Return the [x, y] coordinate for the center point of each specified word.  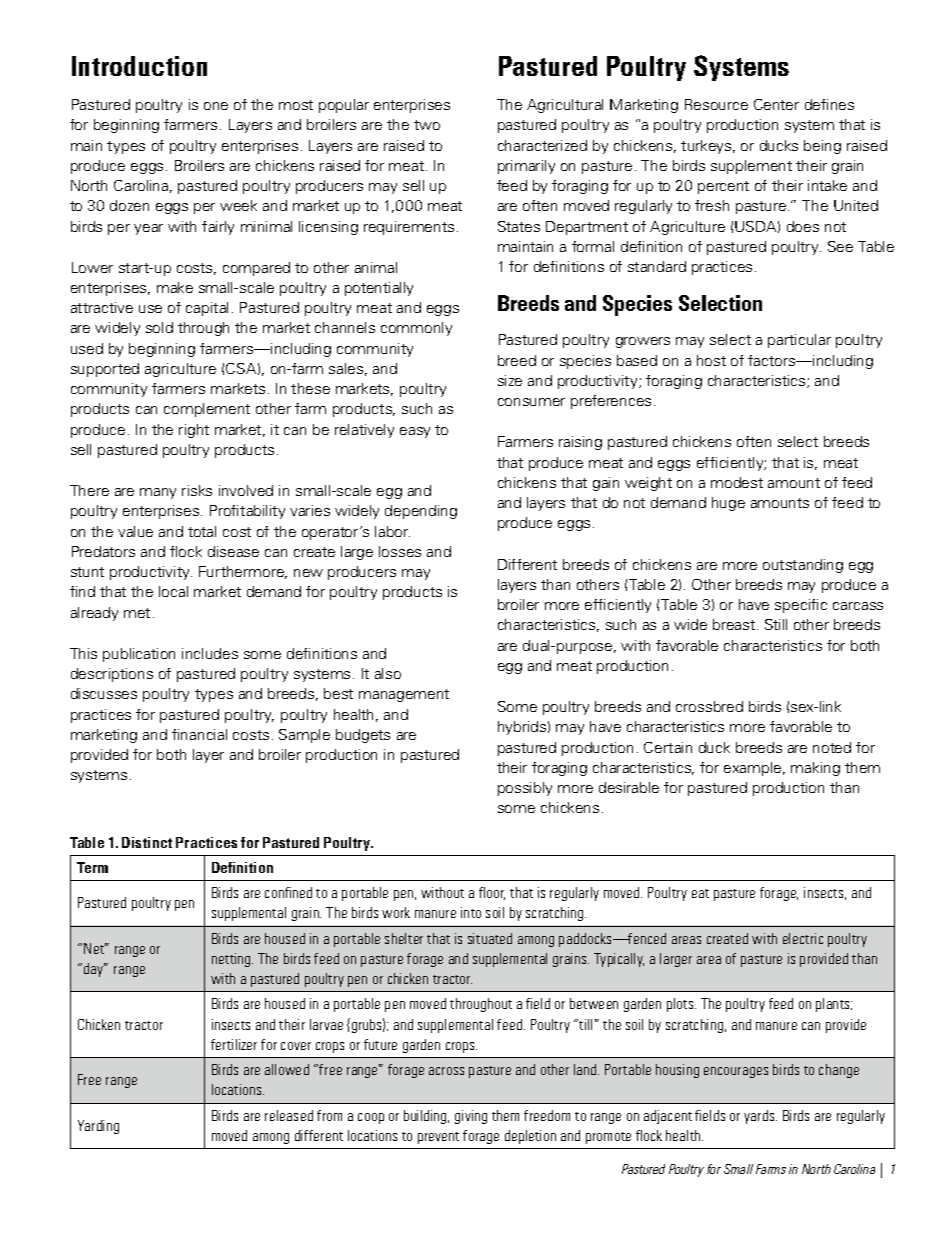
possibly [525, 789]
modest [737, 482]
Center [776, 104]
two [427, 125]
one [216, 106]
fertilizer [234, 1044]
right [194, 431]
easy [415, 432]
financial [199, 734]
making [815, 769]
